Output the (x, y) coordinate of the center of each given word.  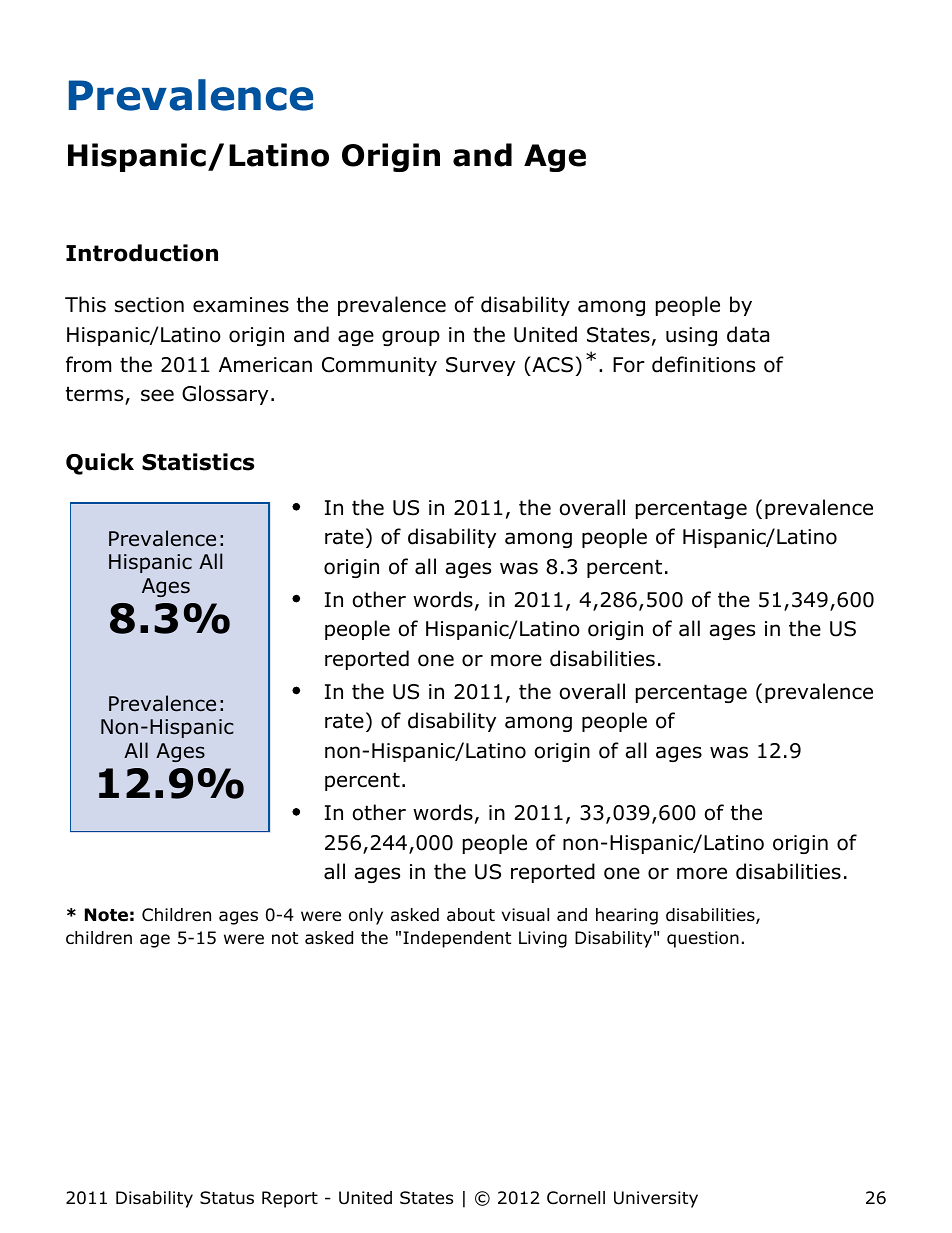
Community (379, 366)
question (703, 939)
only (366, 916)
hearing (627, 916)
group (411, 338)
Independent (457, 939)
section (149, 305)
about (471, 915)
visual (525, 915)
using (691, 336)
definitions (703, 364)
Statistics (198, 462)
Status (227, 1198)
